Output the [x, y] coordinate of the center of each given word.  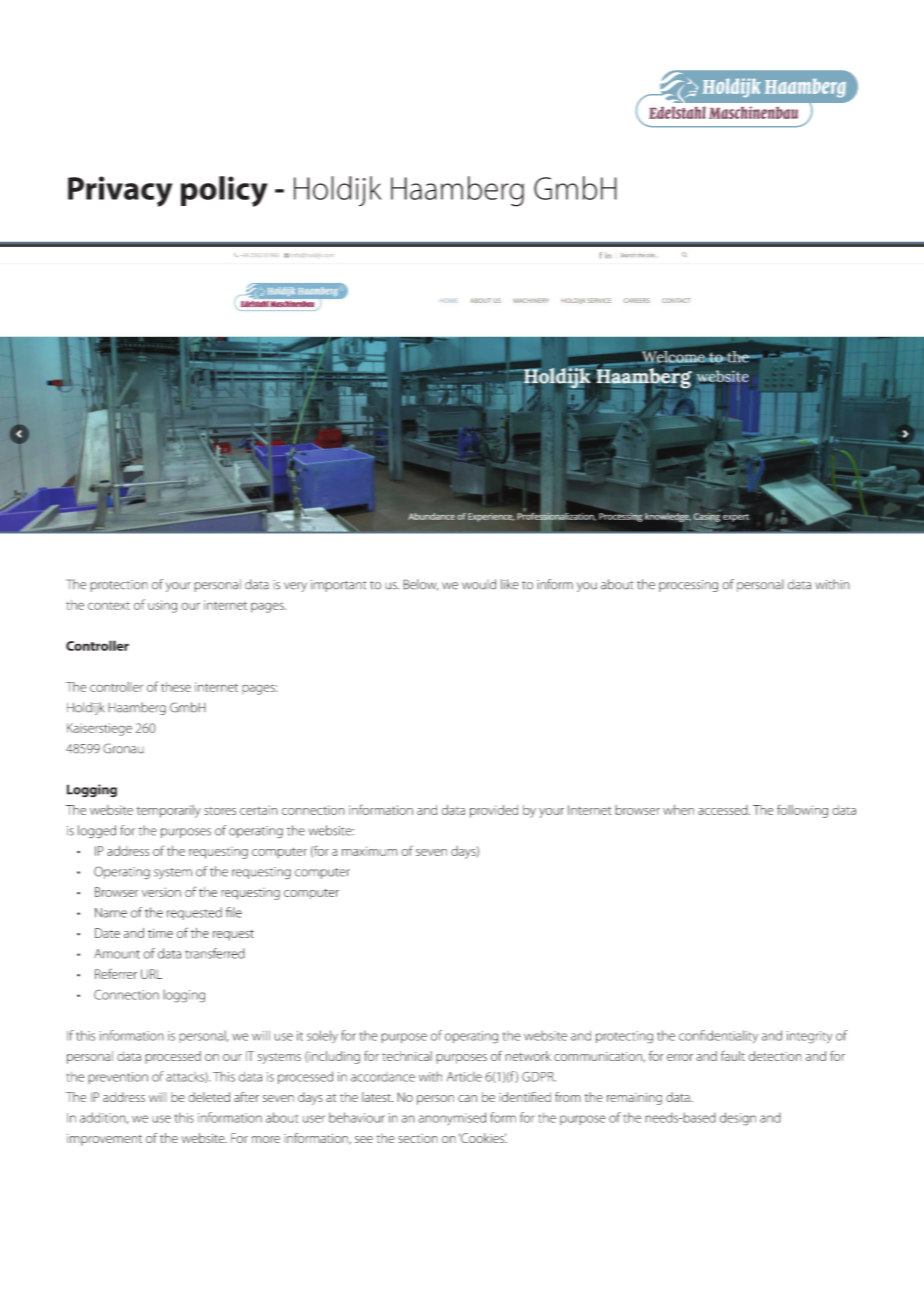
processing [688, 586]
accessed [724, 810]
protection [119, 586]
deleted [209, 1097]
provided [494, 811]
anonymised [452, 1119]
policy [224, 191]
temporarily [169, 811]
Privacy [120, 191]
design [738, 1119]
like [509, 584]
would [479, 584]
